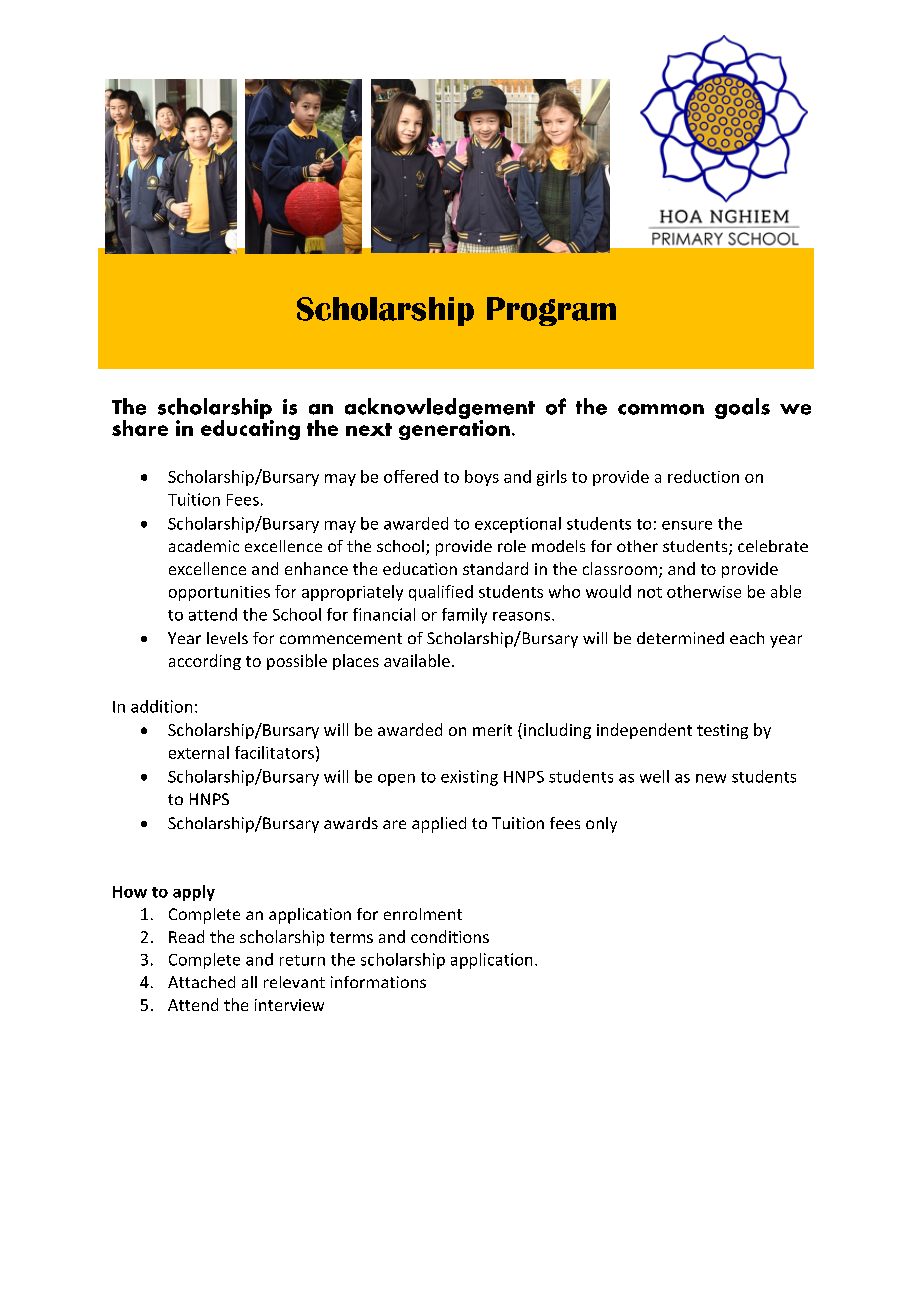 This screenshot has height=1308, width=924. I want to click on external, so click(199, 752).
